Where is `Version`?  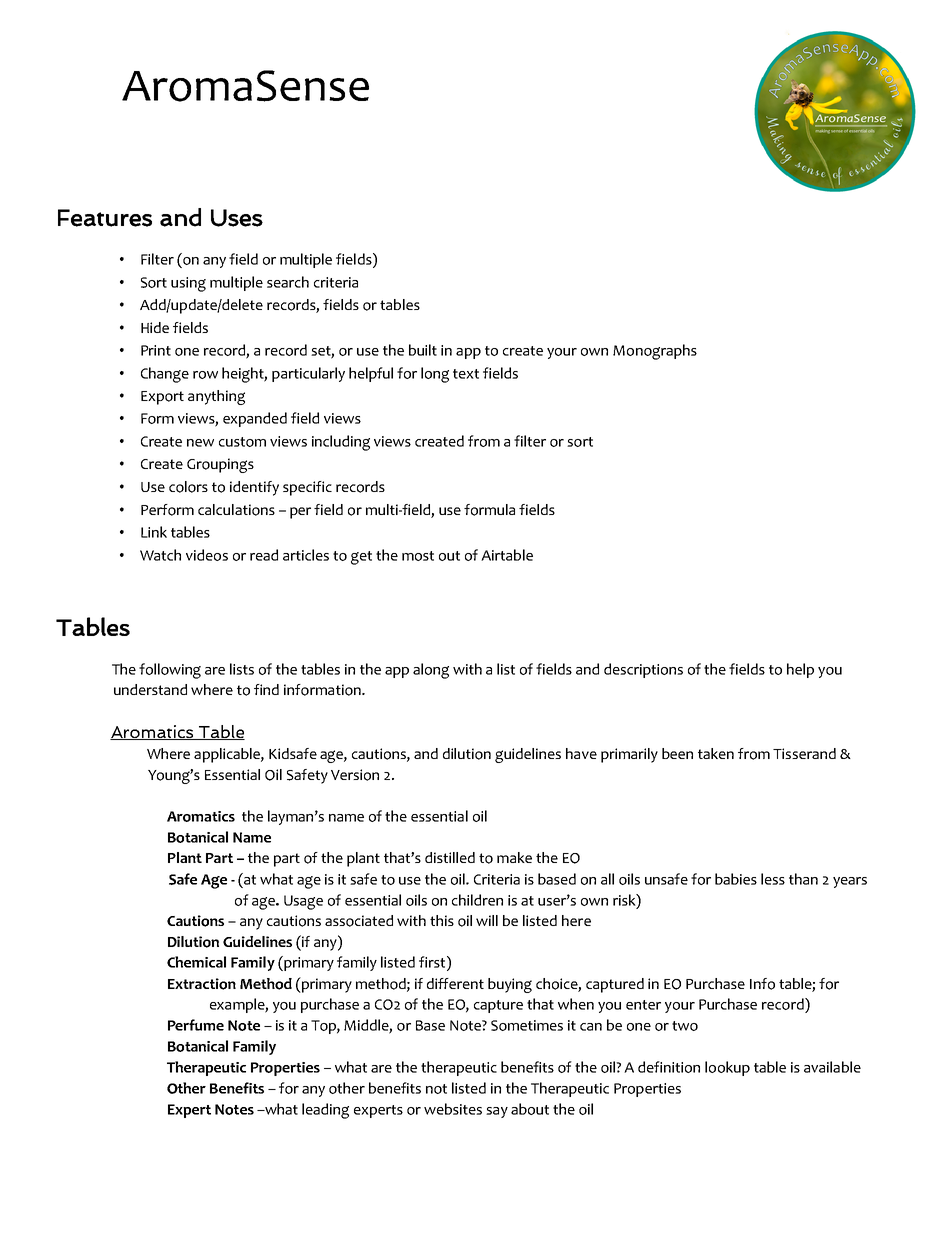 Version is located at coordinates (355, 775).
